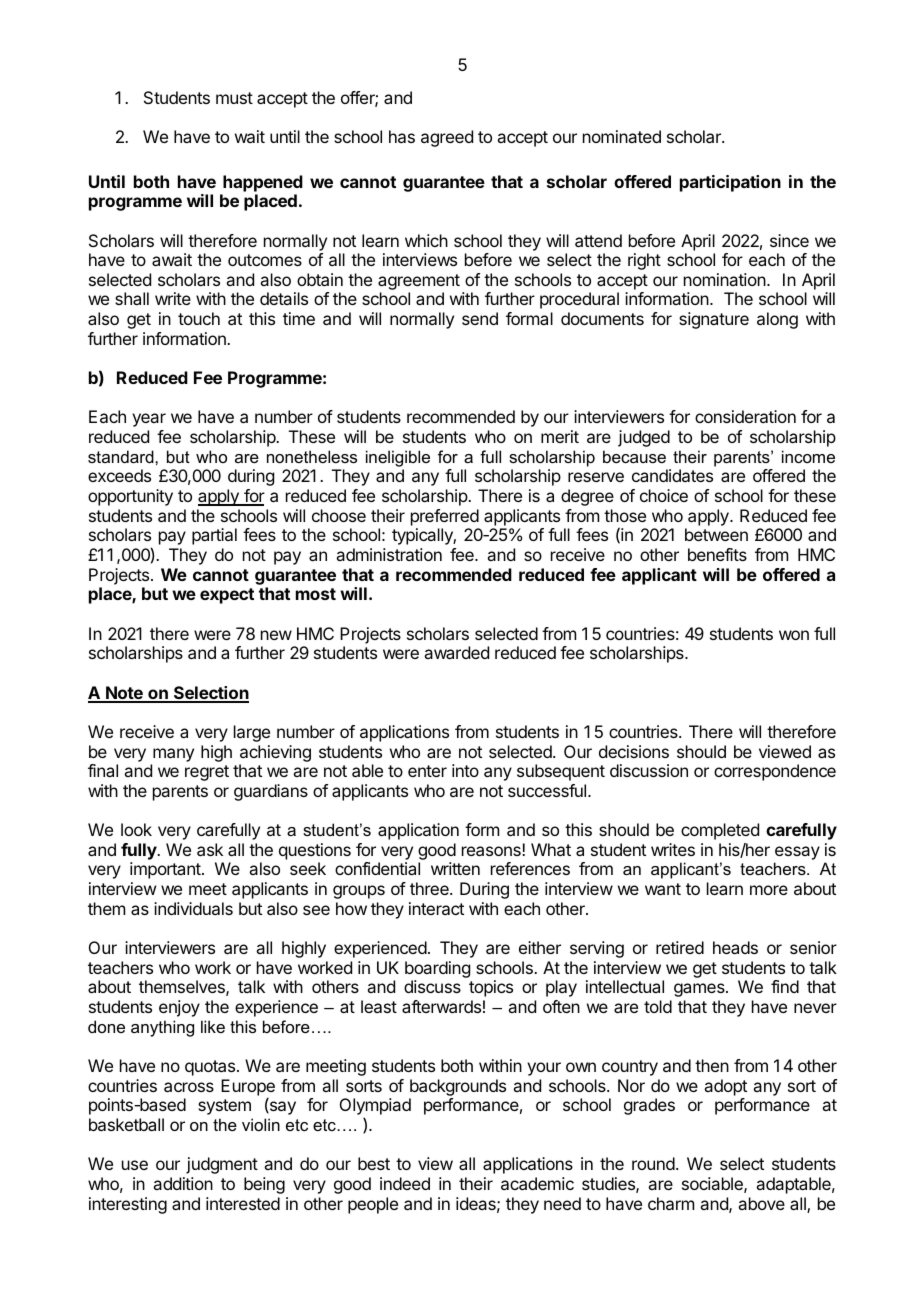 The width and height of the document is (924, 1308). Describe the element at coordinates (183, 1183) in the document. I see `addition` at that location.
